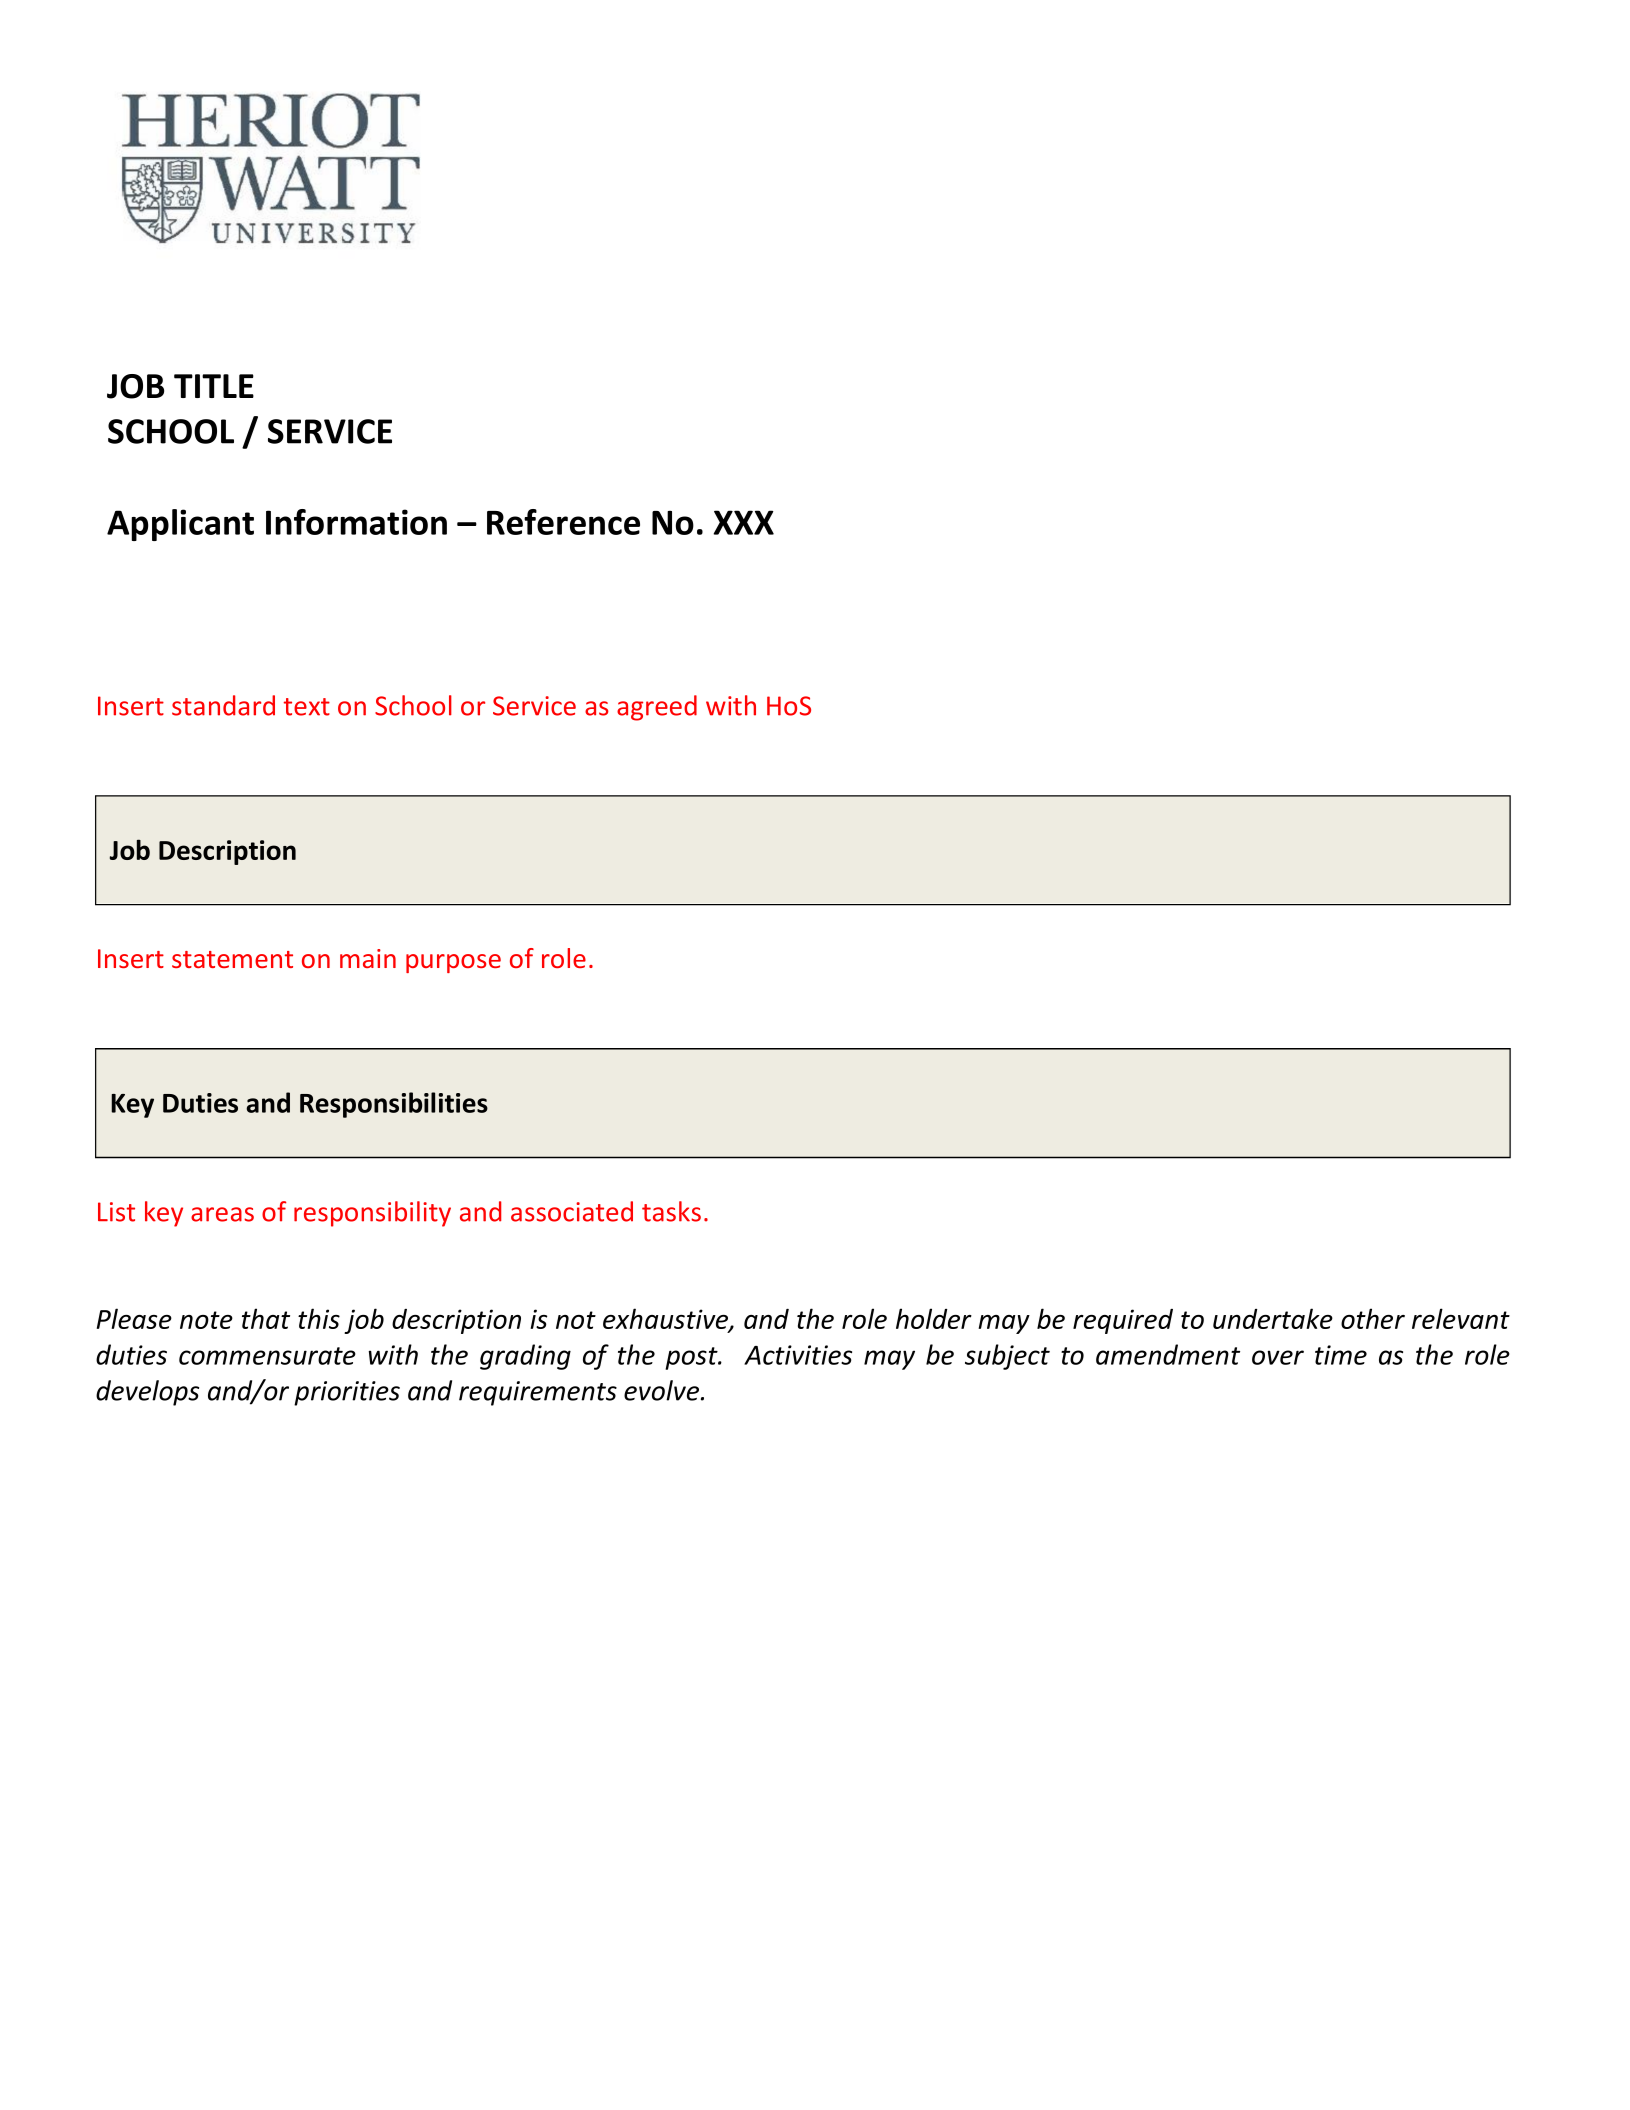  Describe the element at coordinates (798, 1355) in the page. I see `Activities` at that location.
